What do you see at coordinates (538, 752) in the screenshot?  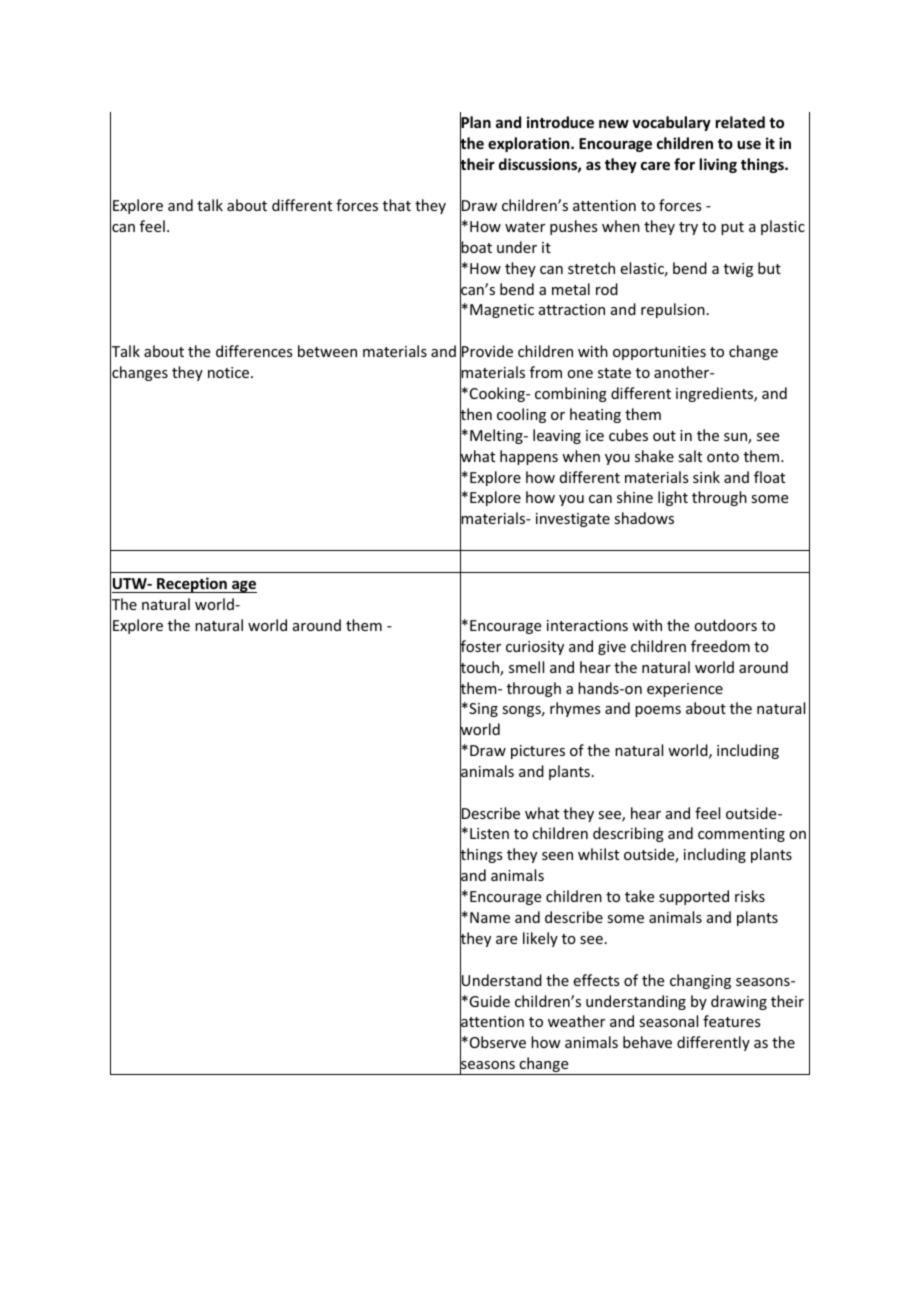 I see `pictures` at bounding box center [538, 752].
